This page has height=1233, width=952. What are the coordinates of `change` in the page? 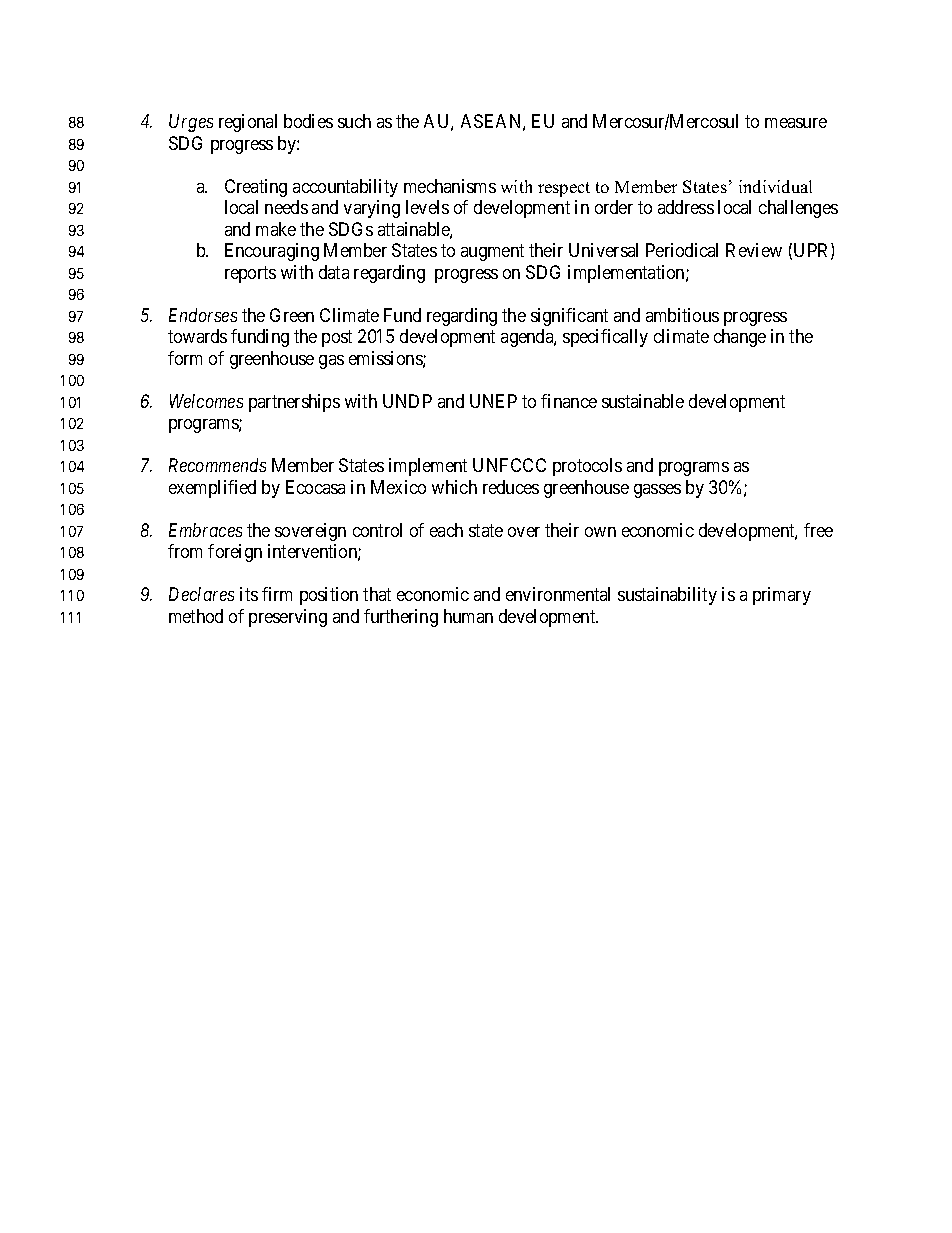 It's located at (740, 338).
